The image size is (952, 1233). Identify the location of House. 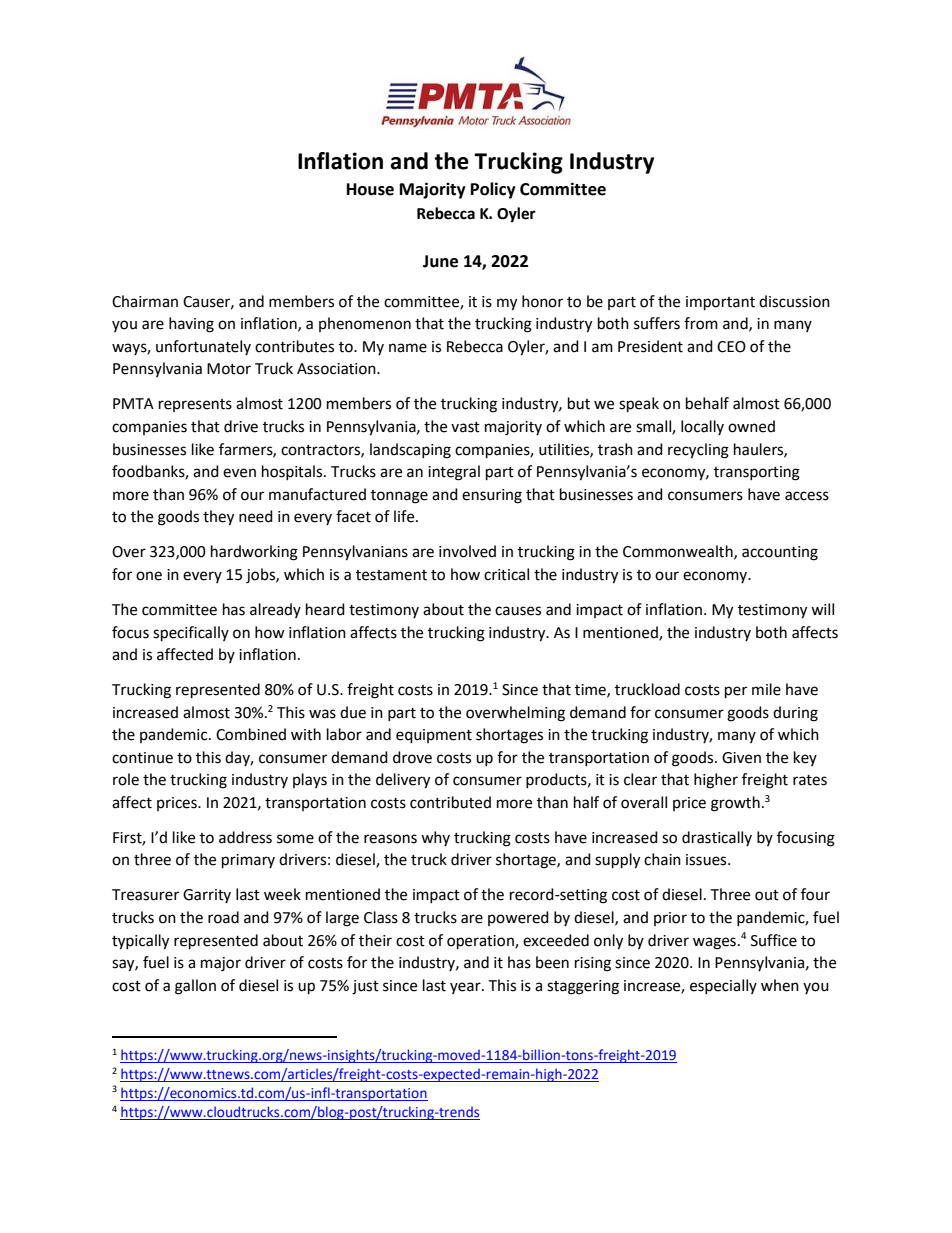
(370, 189).
